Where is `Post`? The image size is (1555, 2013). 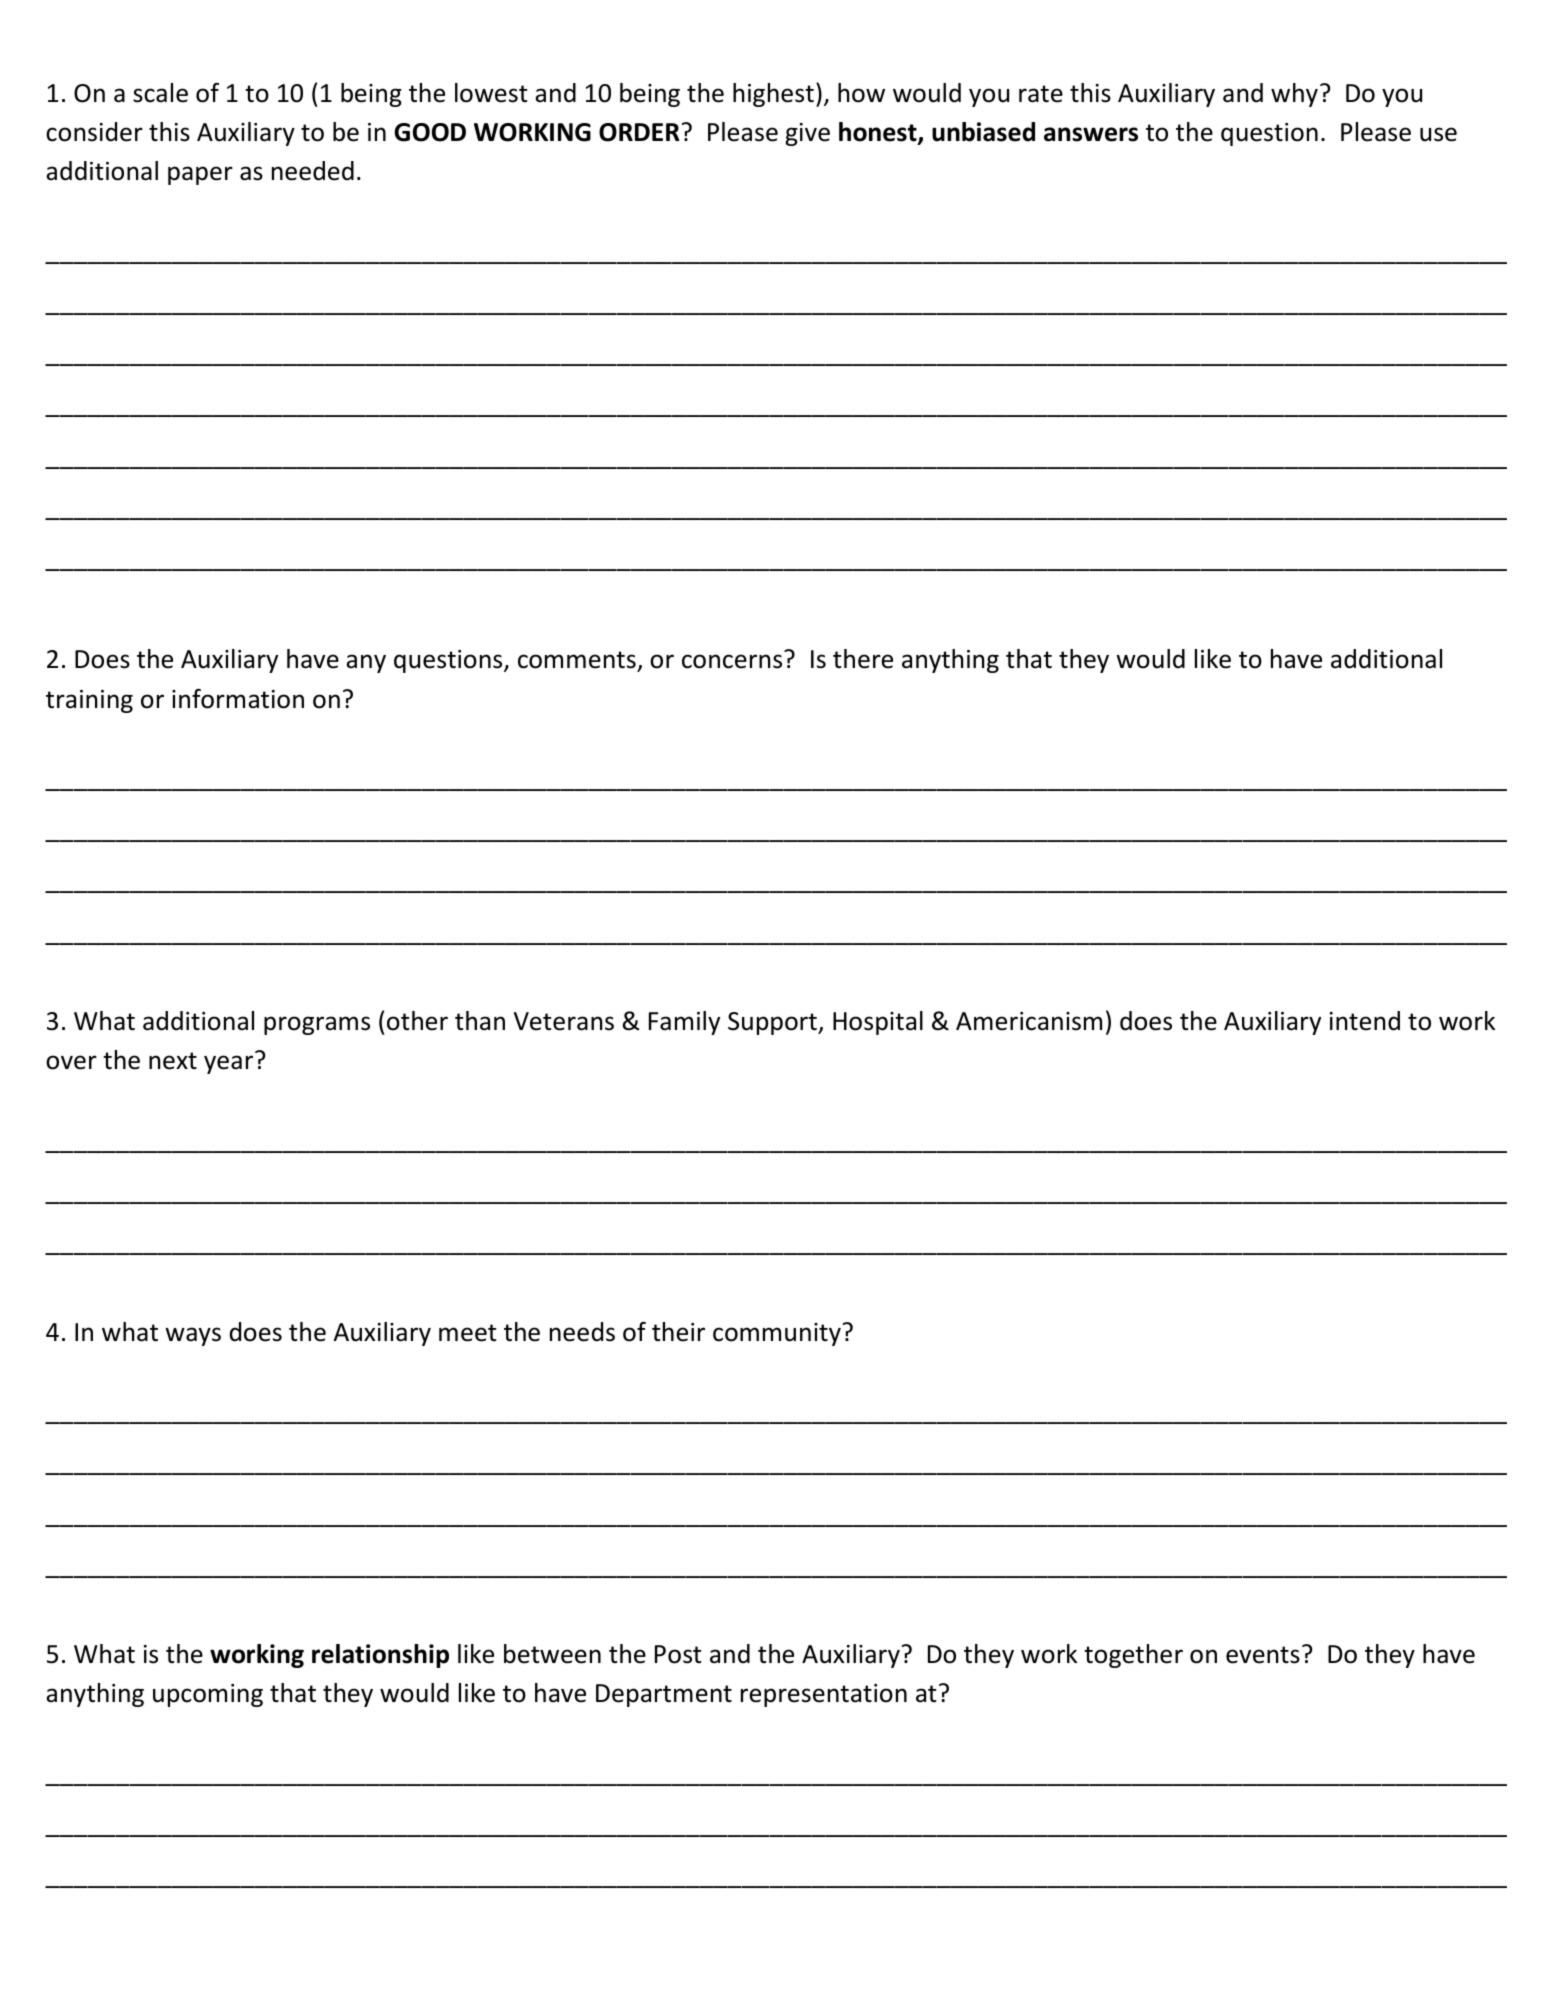 Post is located at coordinates (678, 1654).
